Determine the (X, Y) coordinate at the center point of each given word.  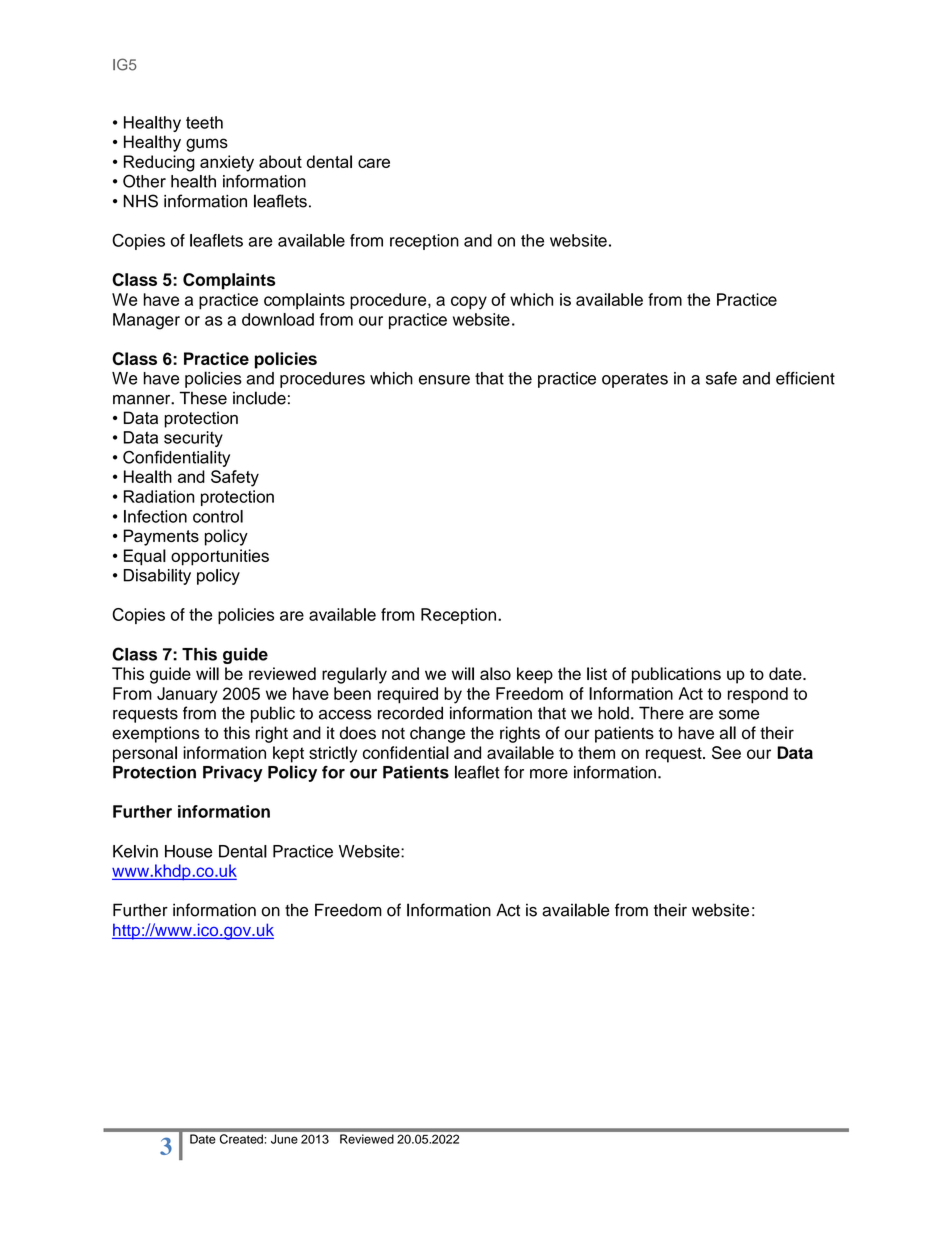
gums (207, 145)
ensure (444, 380)
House (188, 851)
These (203, 398)
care (374, 163)
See (726, 752)
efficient (805, 378)
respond (758, 695)
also (495, 673)
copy (469, 303)
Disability (157, 577)
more (549, 774)
